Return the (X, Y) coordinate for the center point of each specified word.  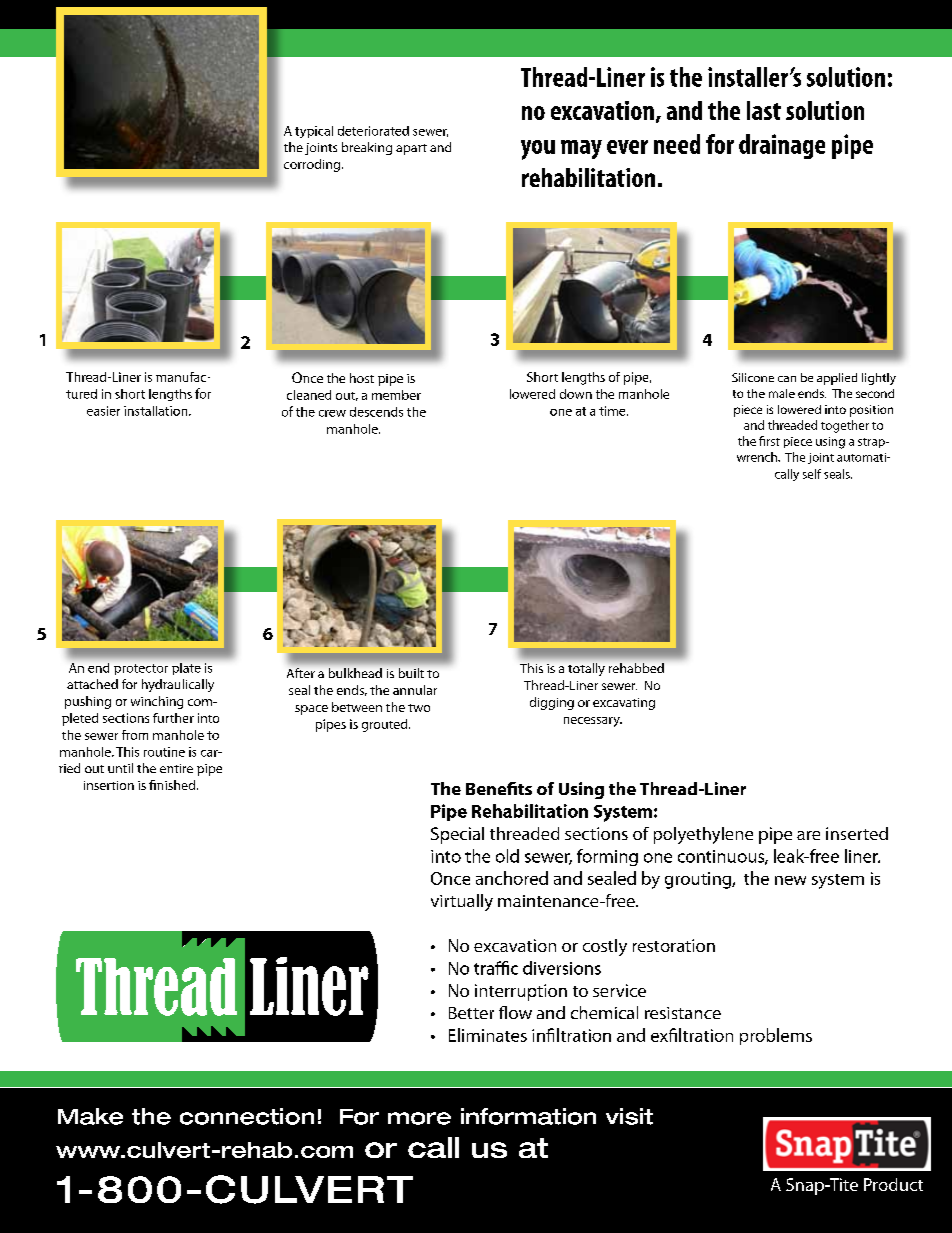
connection (247, 1116)
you (538, 150)
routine (164, 752)
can (787, 379)
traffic (496, 968)
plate (186, 669)
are (808, 835)
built (411, 673)
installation (157, 411)
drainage (782, 146)
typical (314, 132)
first (769, 441)
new (790, 880)
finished (172, 785)
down (576, 394)
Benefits (499, 788)
